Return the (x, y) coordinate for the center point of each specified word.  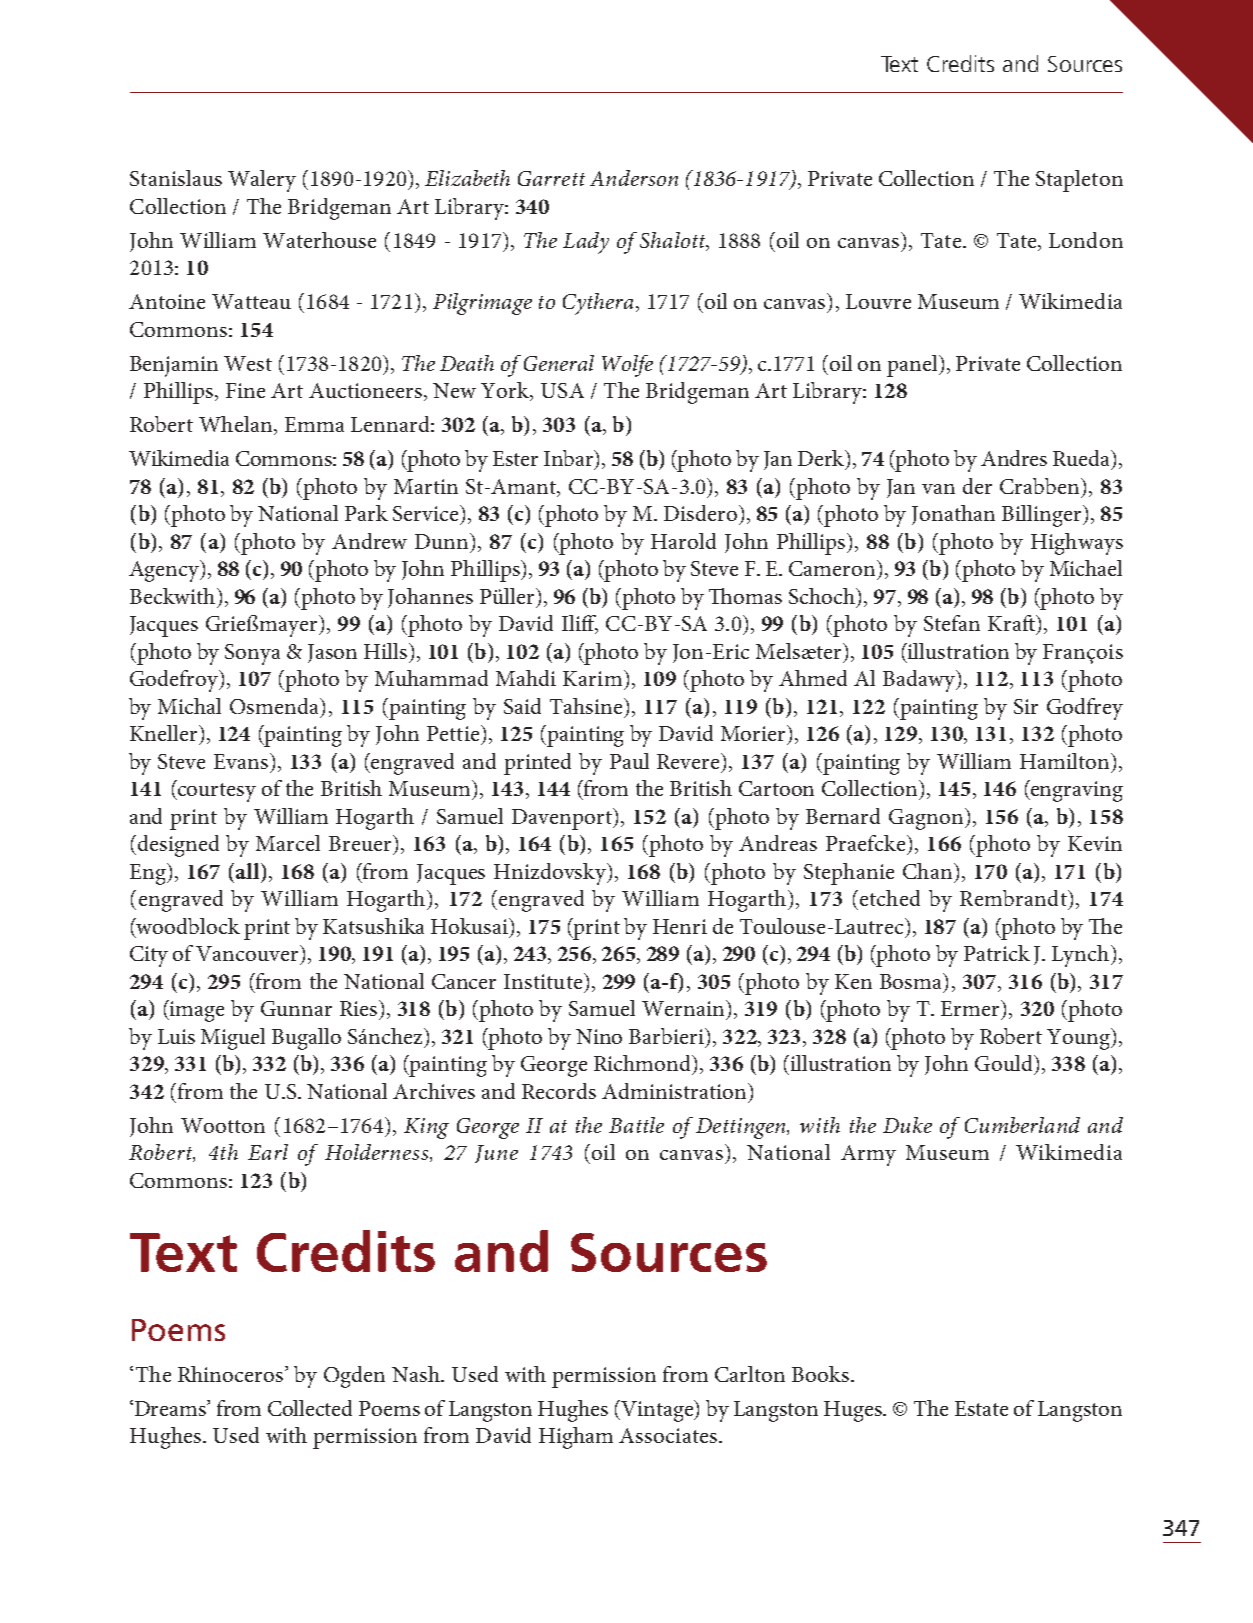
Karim (592, 678)
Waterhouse (319, 240)
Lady (586, 243)
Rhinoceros (232, 1374)
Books (820, 1374)
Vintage (658, 1411)
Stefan (952, 623)
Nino (599, 1036)
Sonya (252, 654)
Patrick (997, 953)
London (1086, 240)
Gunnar (296, 1008)
